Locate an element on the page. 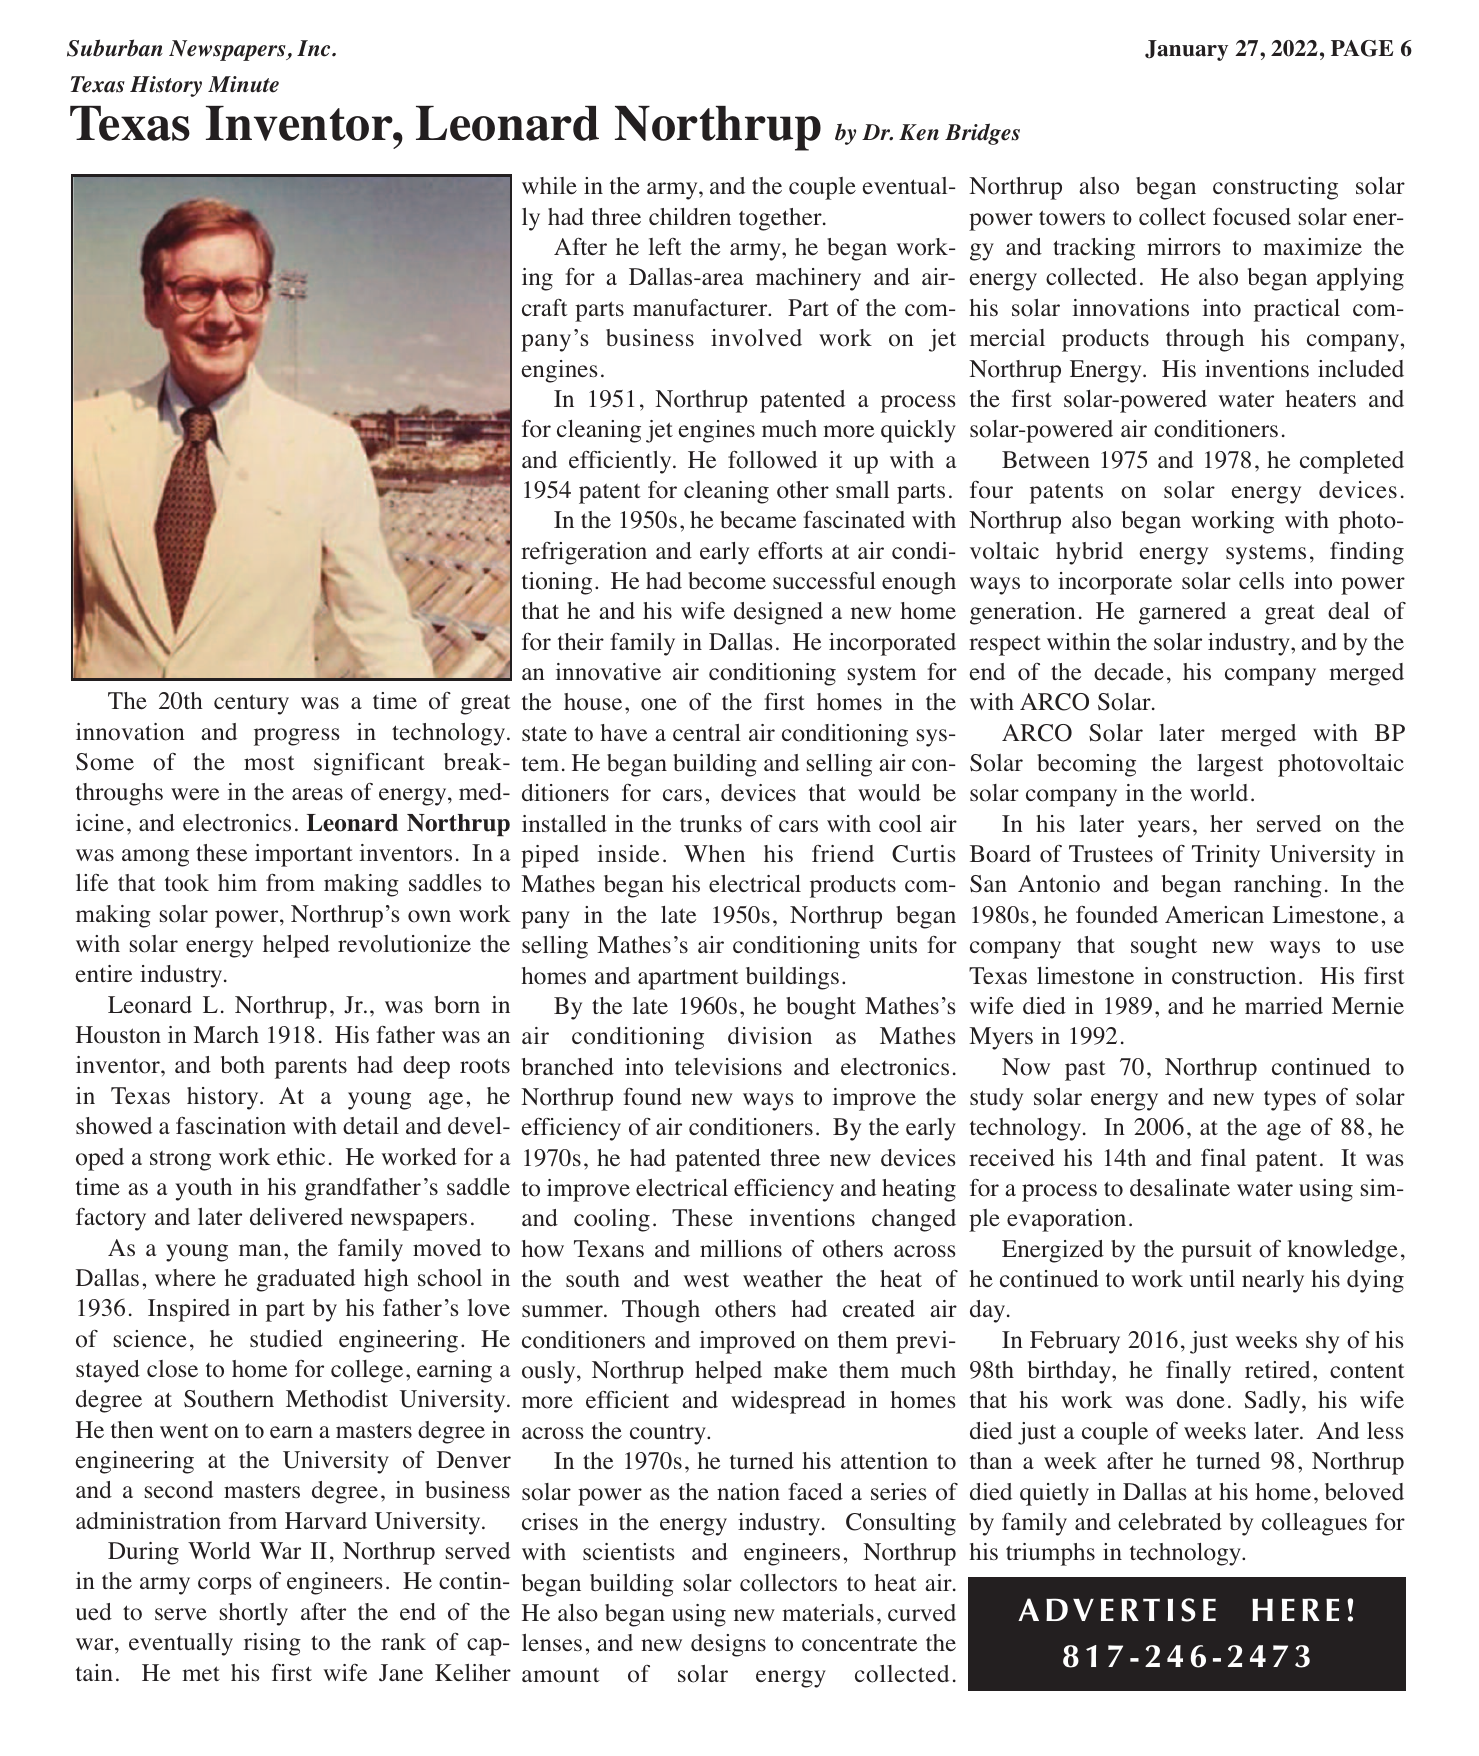 Image resolution: width=1479 pixels, height=1756 pixels. pursuit is located at coordinates (1217, 1251).
